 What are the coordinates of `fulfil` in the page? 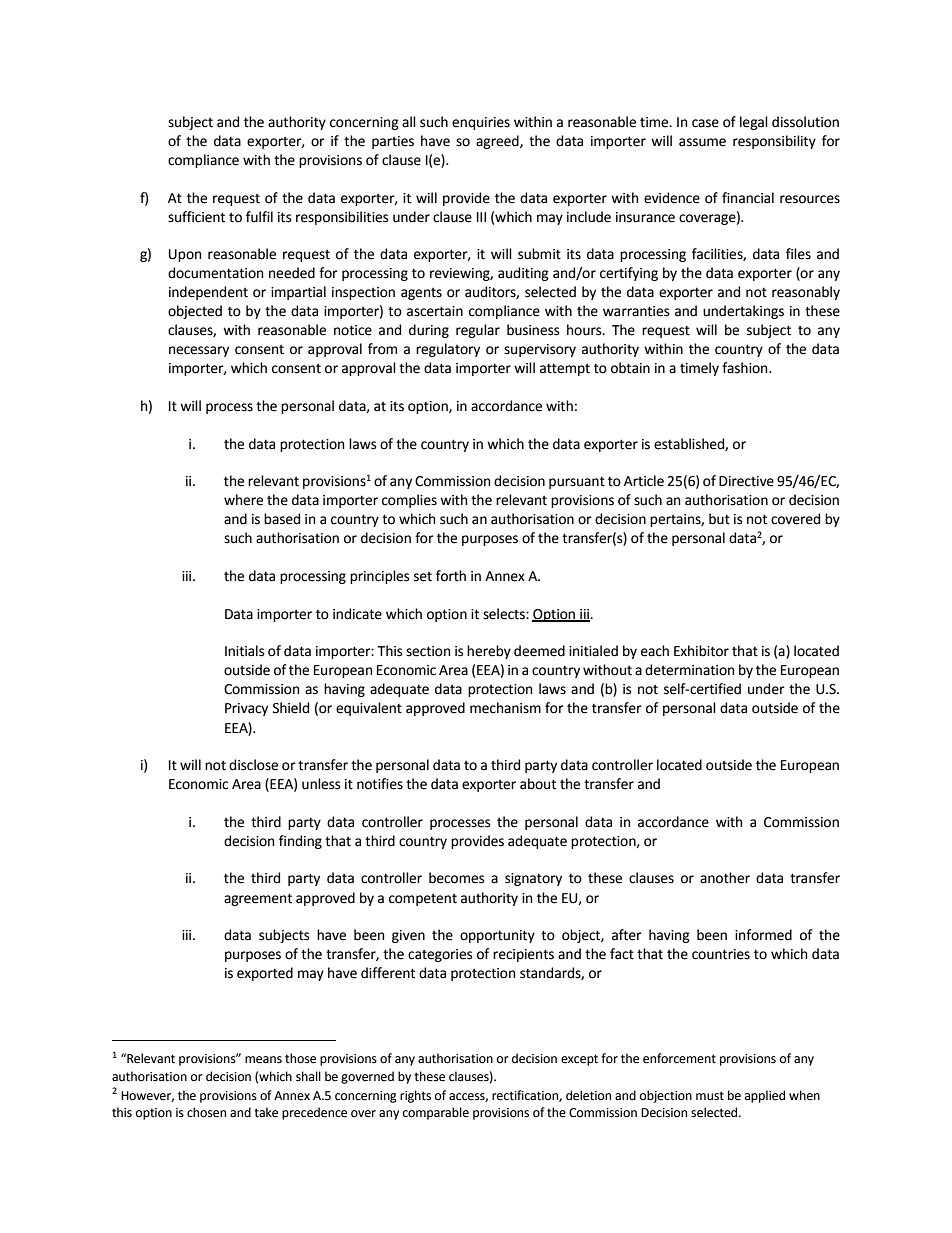 It's located at (259, 217).
